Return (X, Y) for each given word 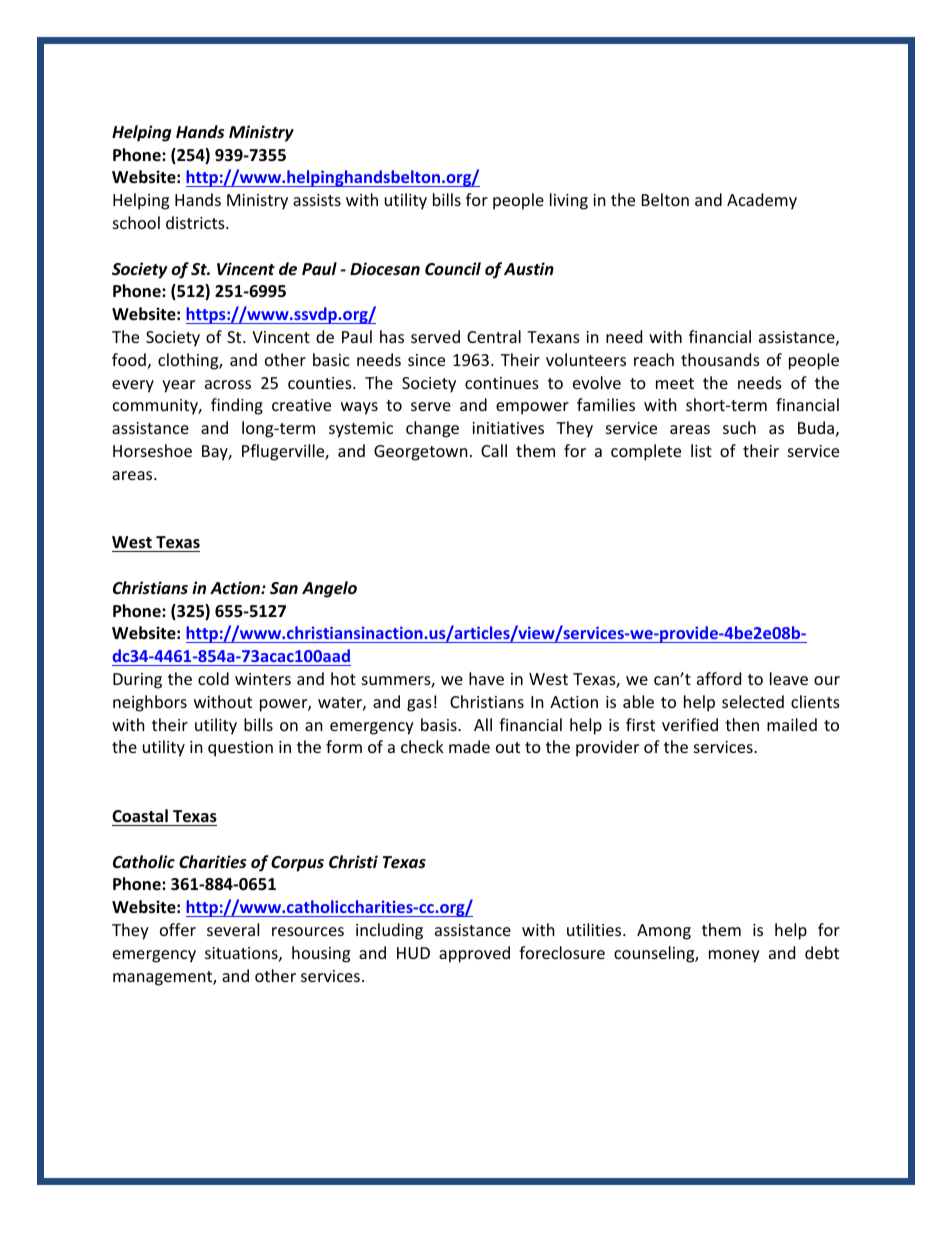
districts (196, 222)
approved (474, 954)
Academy (762, 201)
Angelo (329, 589)
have (486, 678)
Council (453, 268)
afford (719, 678)
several (233, 929)
